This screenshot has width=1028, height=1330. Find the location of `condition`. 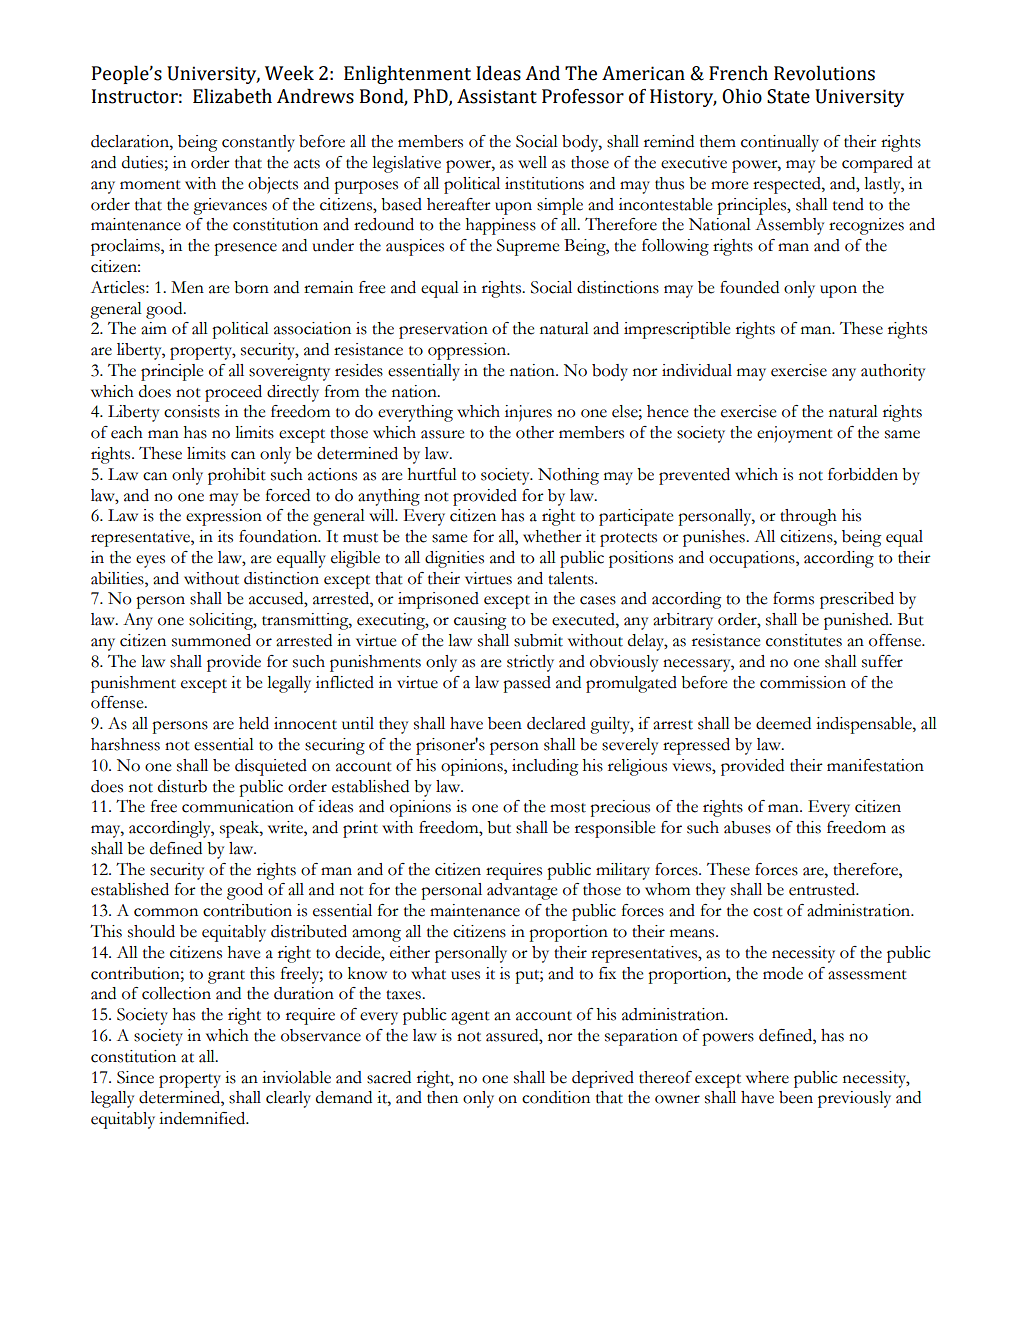

condition is located at coordinates (556, 1097).
